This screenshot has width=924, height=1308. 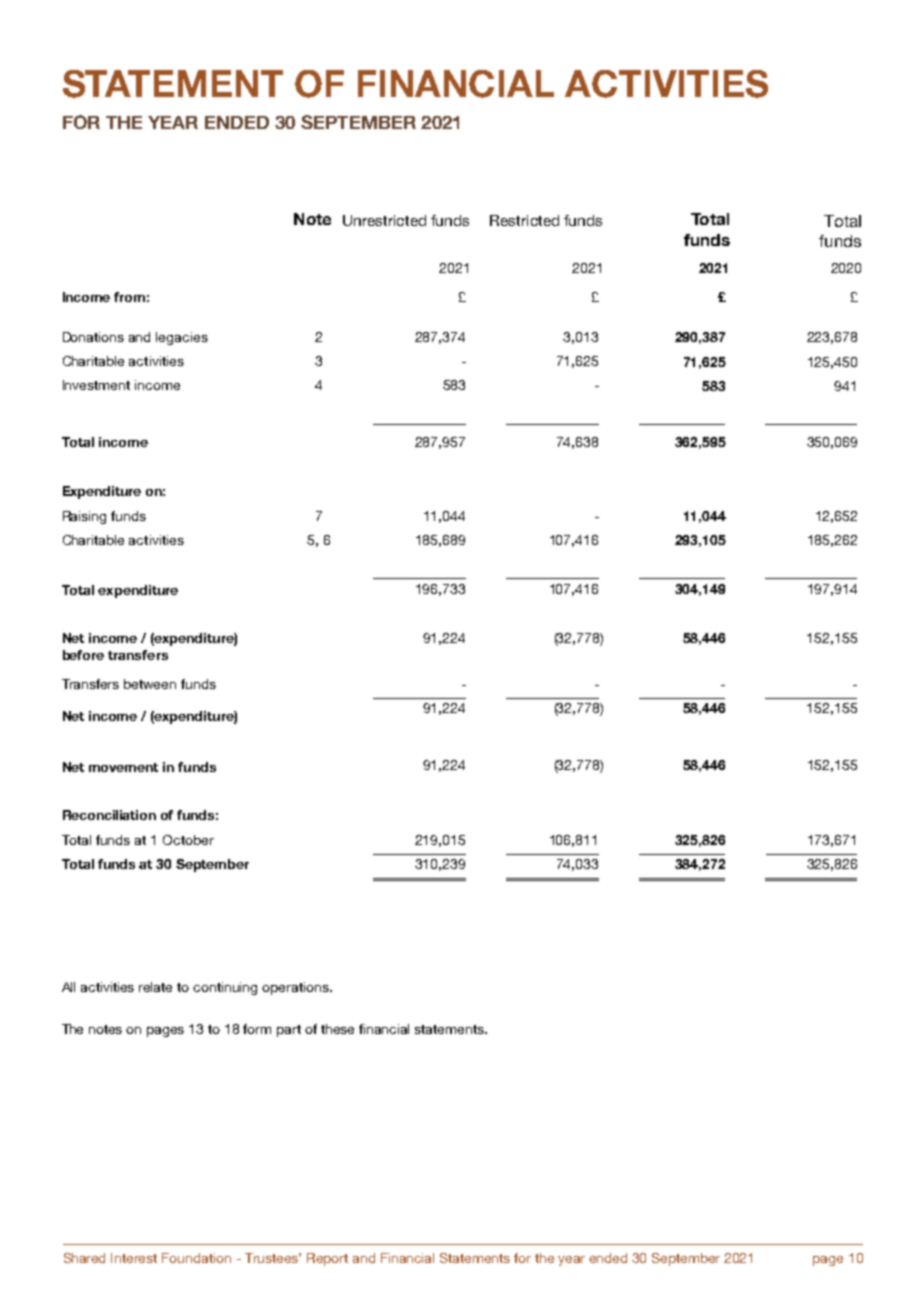 I want to click on October, so click(x=188, y=840).
